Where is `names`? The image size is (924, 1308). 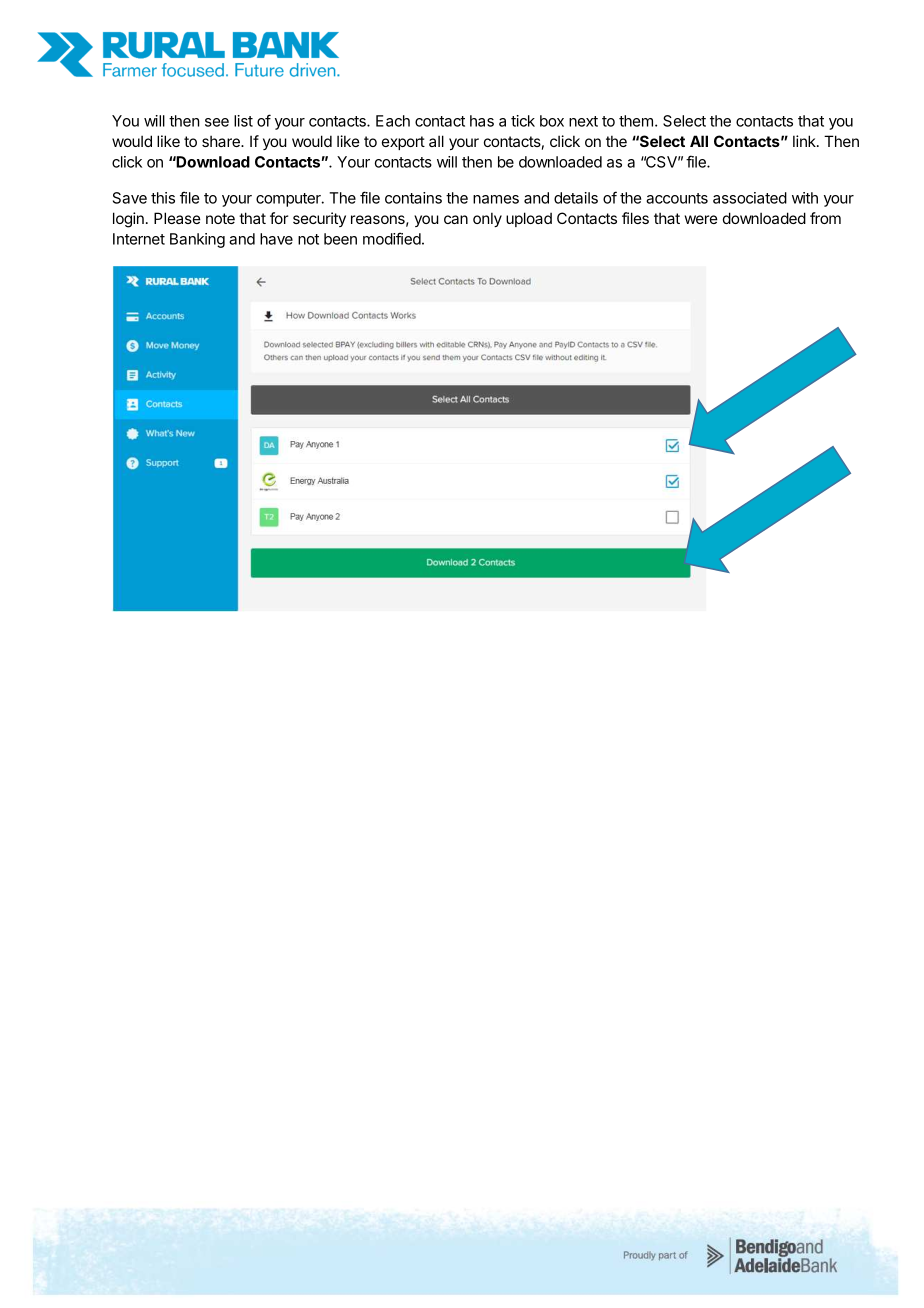 names is located at coordinates (496, 199).
